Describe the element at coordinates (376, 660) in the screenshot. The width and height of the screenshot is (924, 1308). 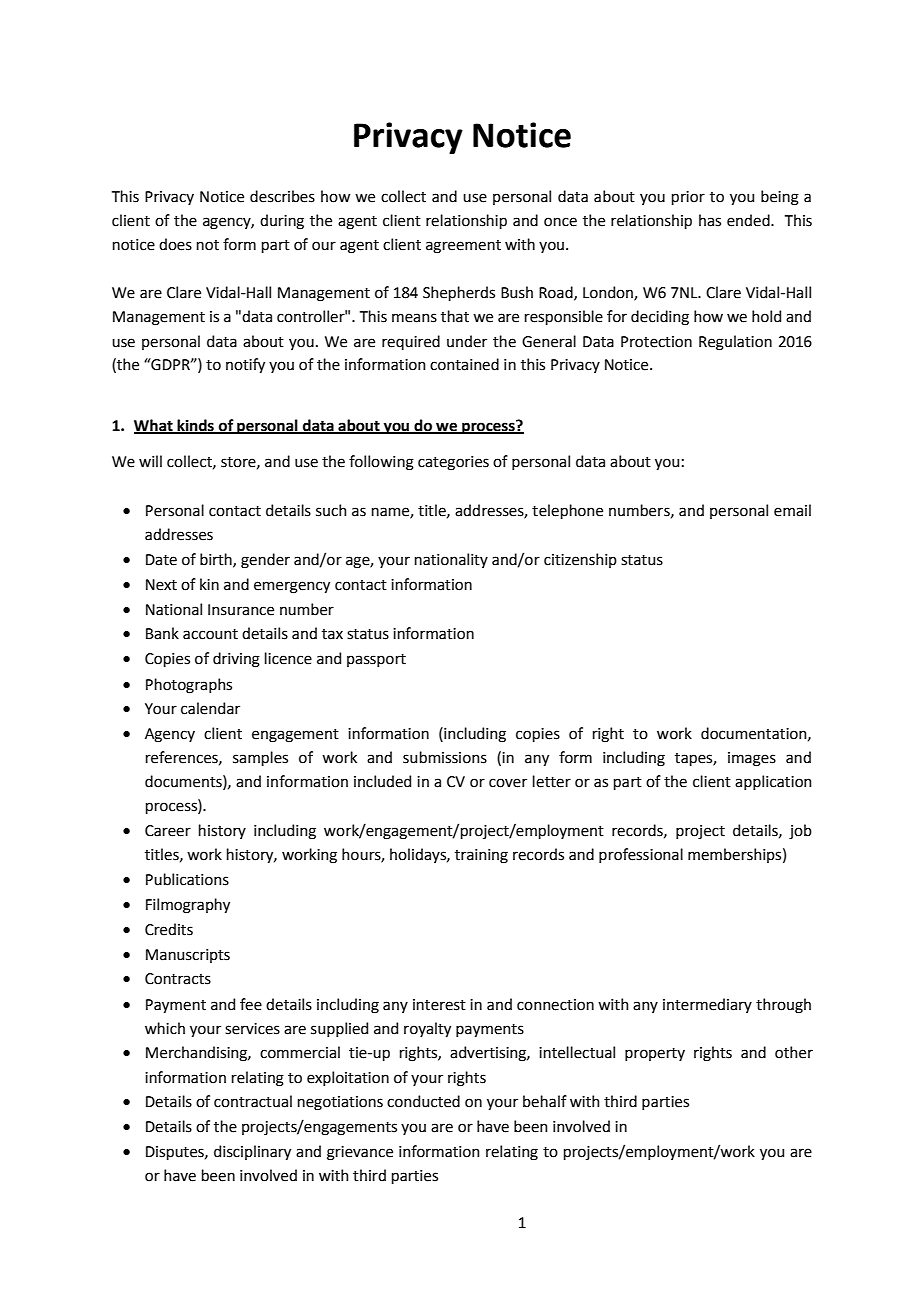
I see `passport` at that location.
